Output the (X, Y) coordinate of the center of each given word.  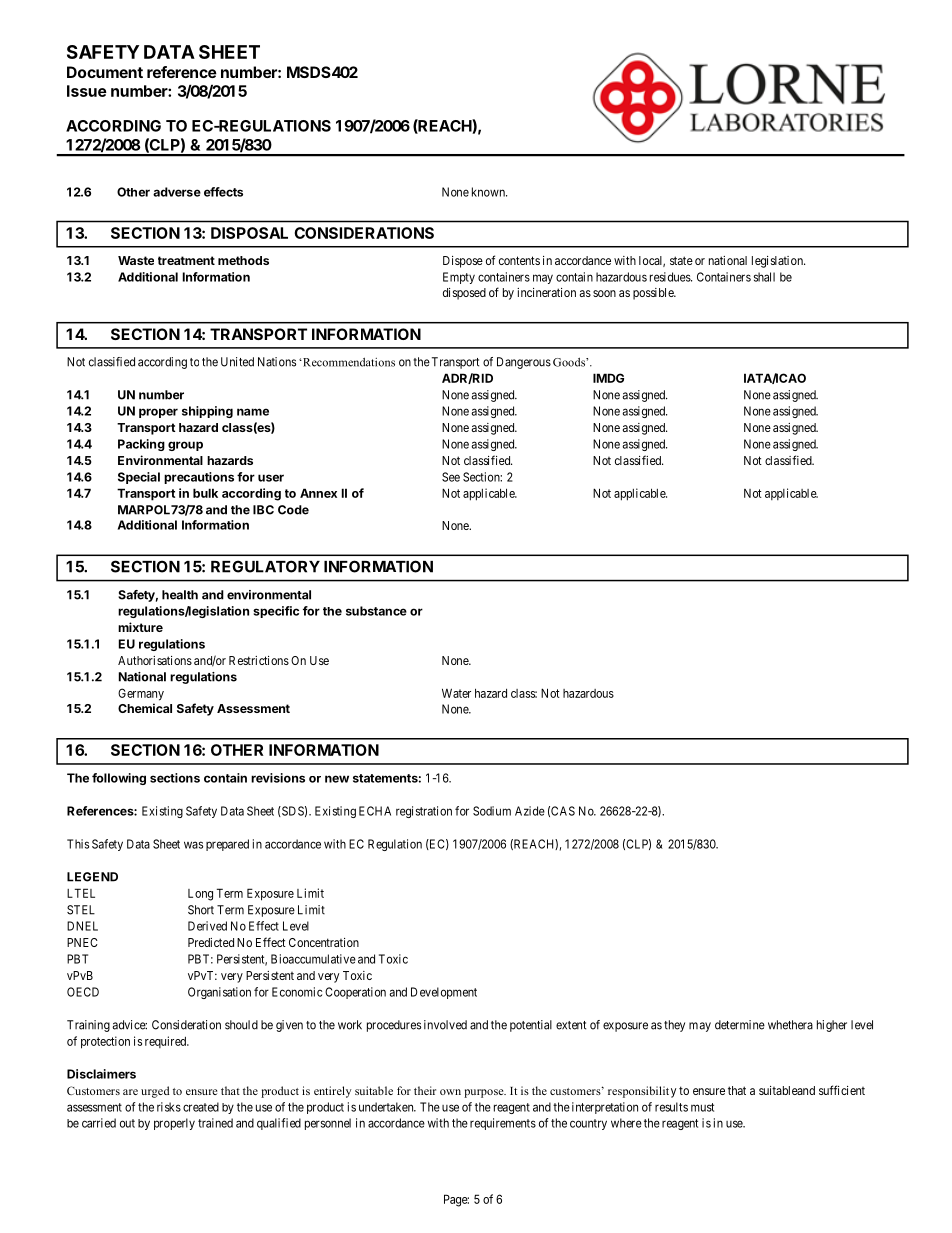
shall (764, 277)
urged (155, 1092)
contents (519, 260)
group (185, 446)
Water (456, 693)
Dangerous (524, 363)
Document (105, 72)
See (451, 477)
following (119, 779)
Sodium (492, 811)
